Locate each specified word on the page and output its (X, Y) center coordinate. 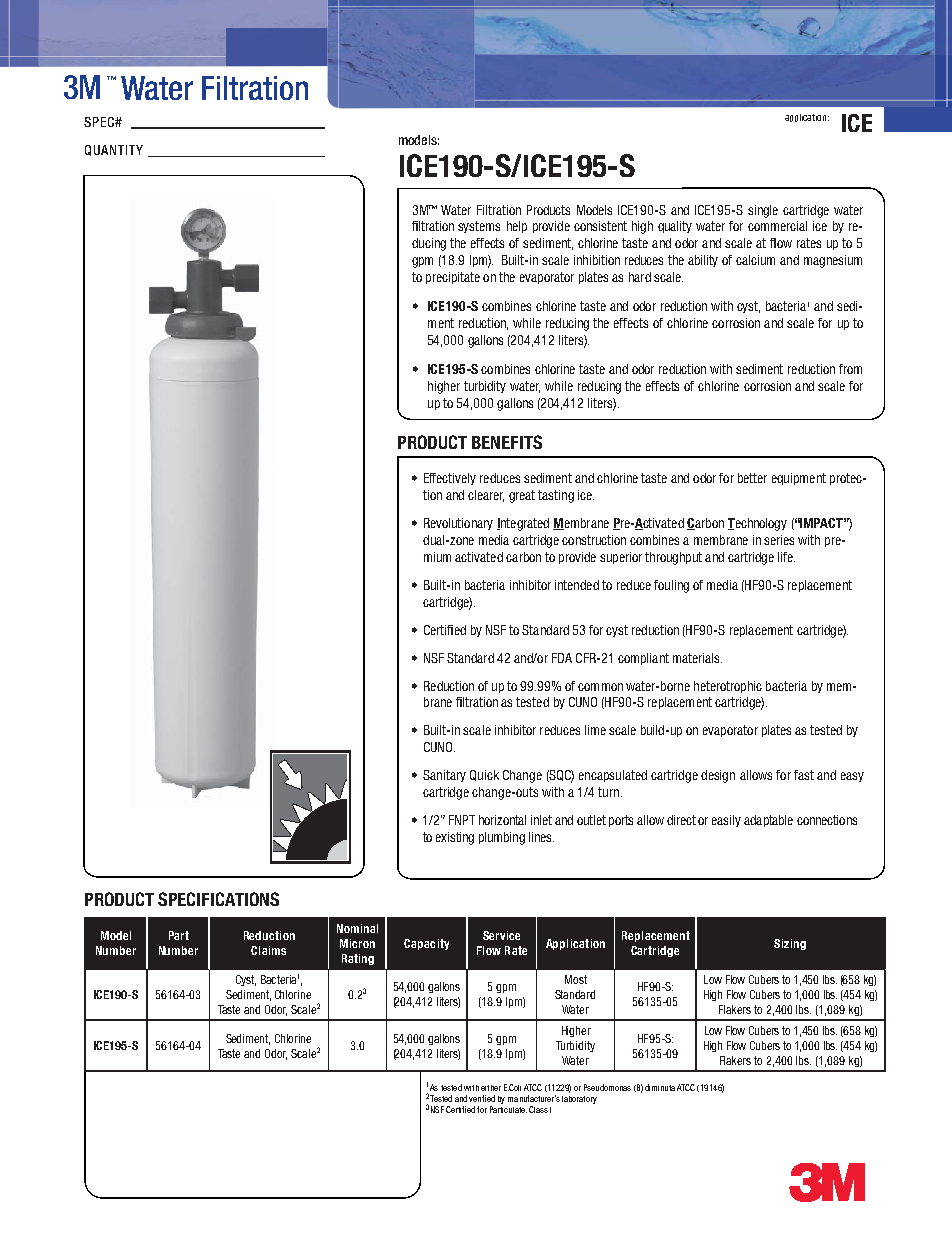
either (491, 1088)
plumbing (502, 838)
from (850, 369)
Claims (268, 950)
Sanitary (444, 776)
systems (479, 227)
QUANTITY (114, 150)
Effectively (450, 479)
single (763, 211)
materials (697, 658)
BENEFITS (507, 442)
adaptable (768, 821)
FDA (562, 658)
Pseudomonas (607, 1087)
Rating (358, 959)
